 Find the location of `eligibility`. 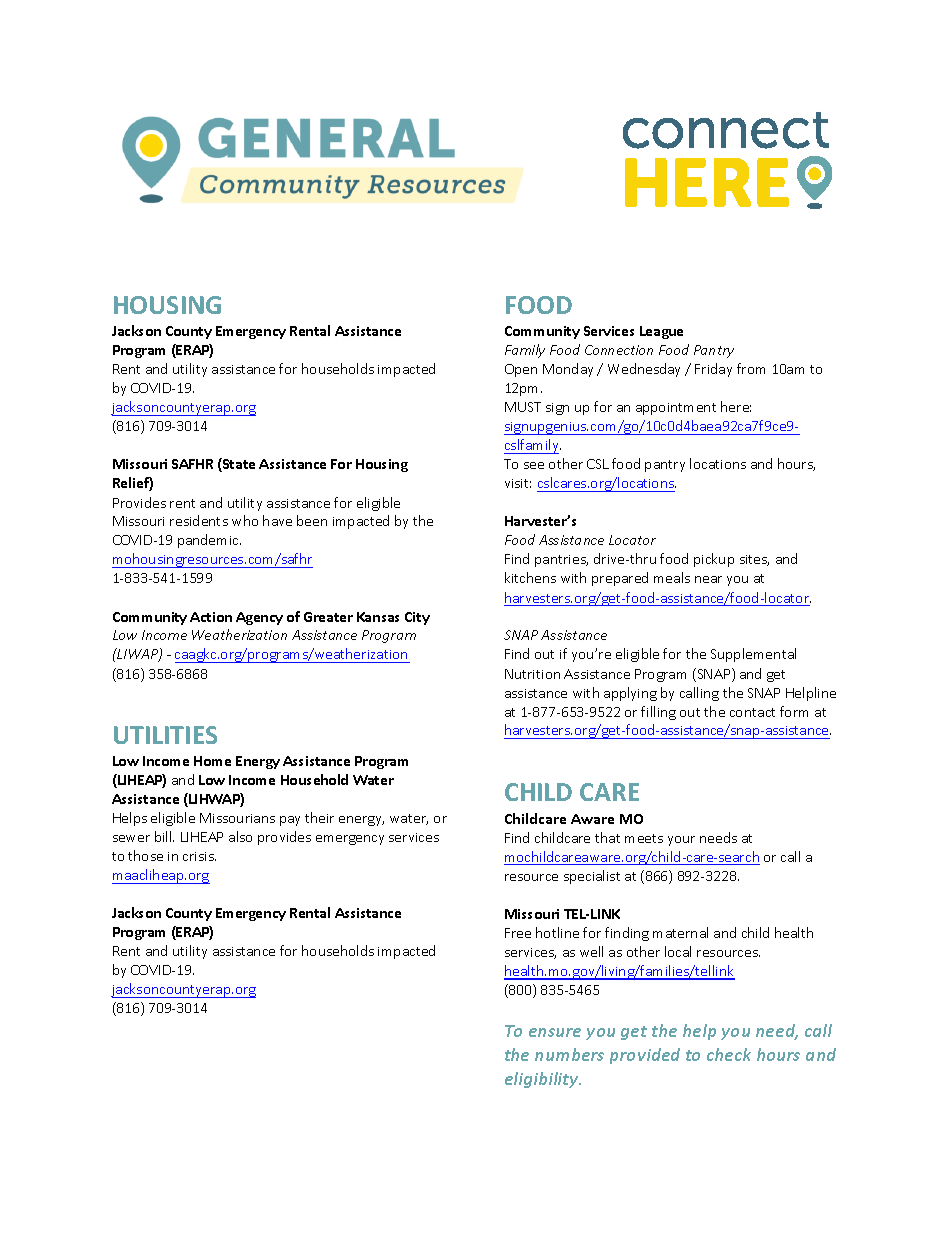

eligibility is located at coordinates (543, 1080).
